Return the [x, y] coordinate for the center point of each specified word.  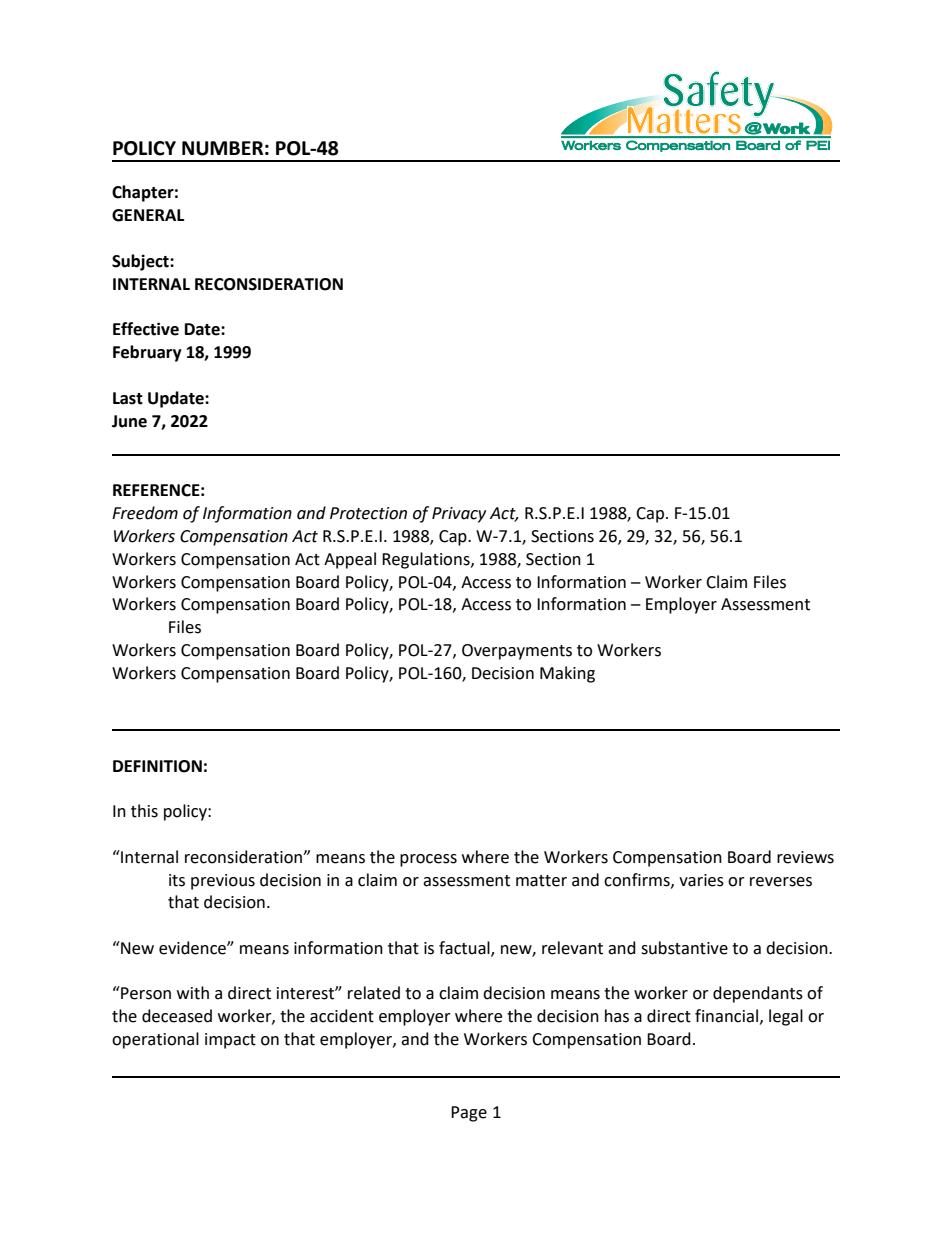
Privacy [459, 515]
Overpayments [517, 652]
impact [230, 1041]
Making [567, 674]
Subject [141, 262]
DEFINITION [157, 766]
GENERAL [148, 215]
